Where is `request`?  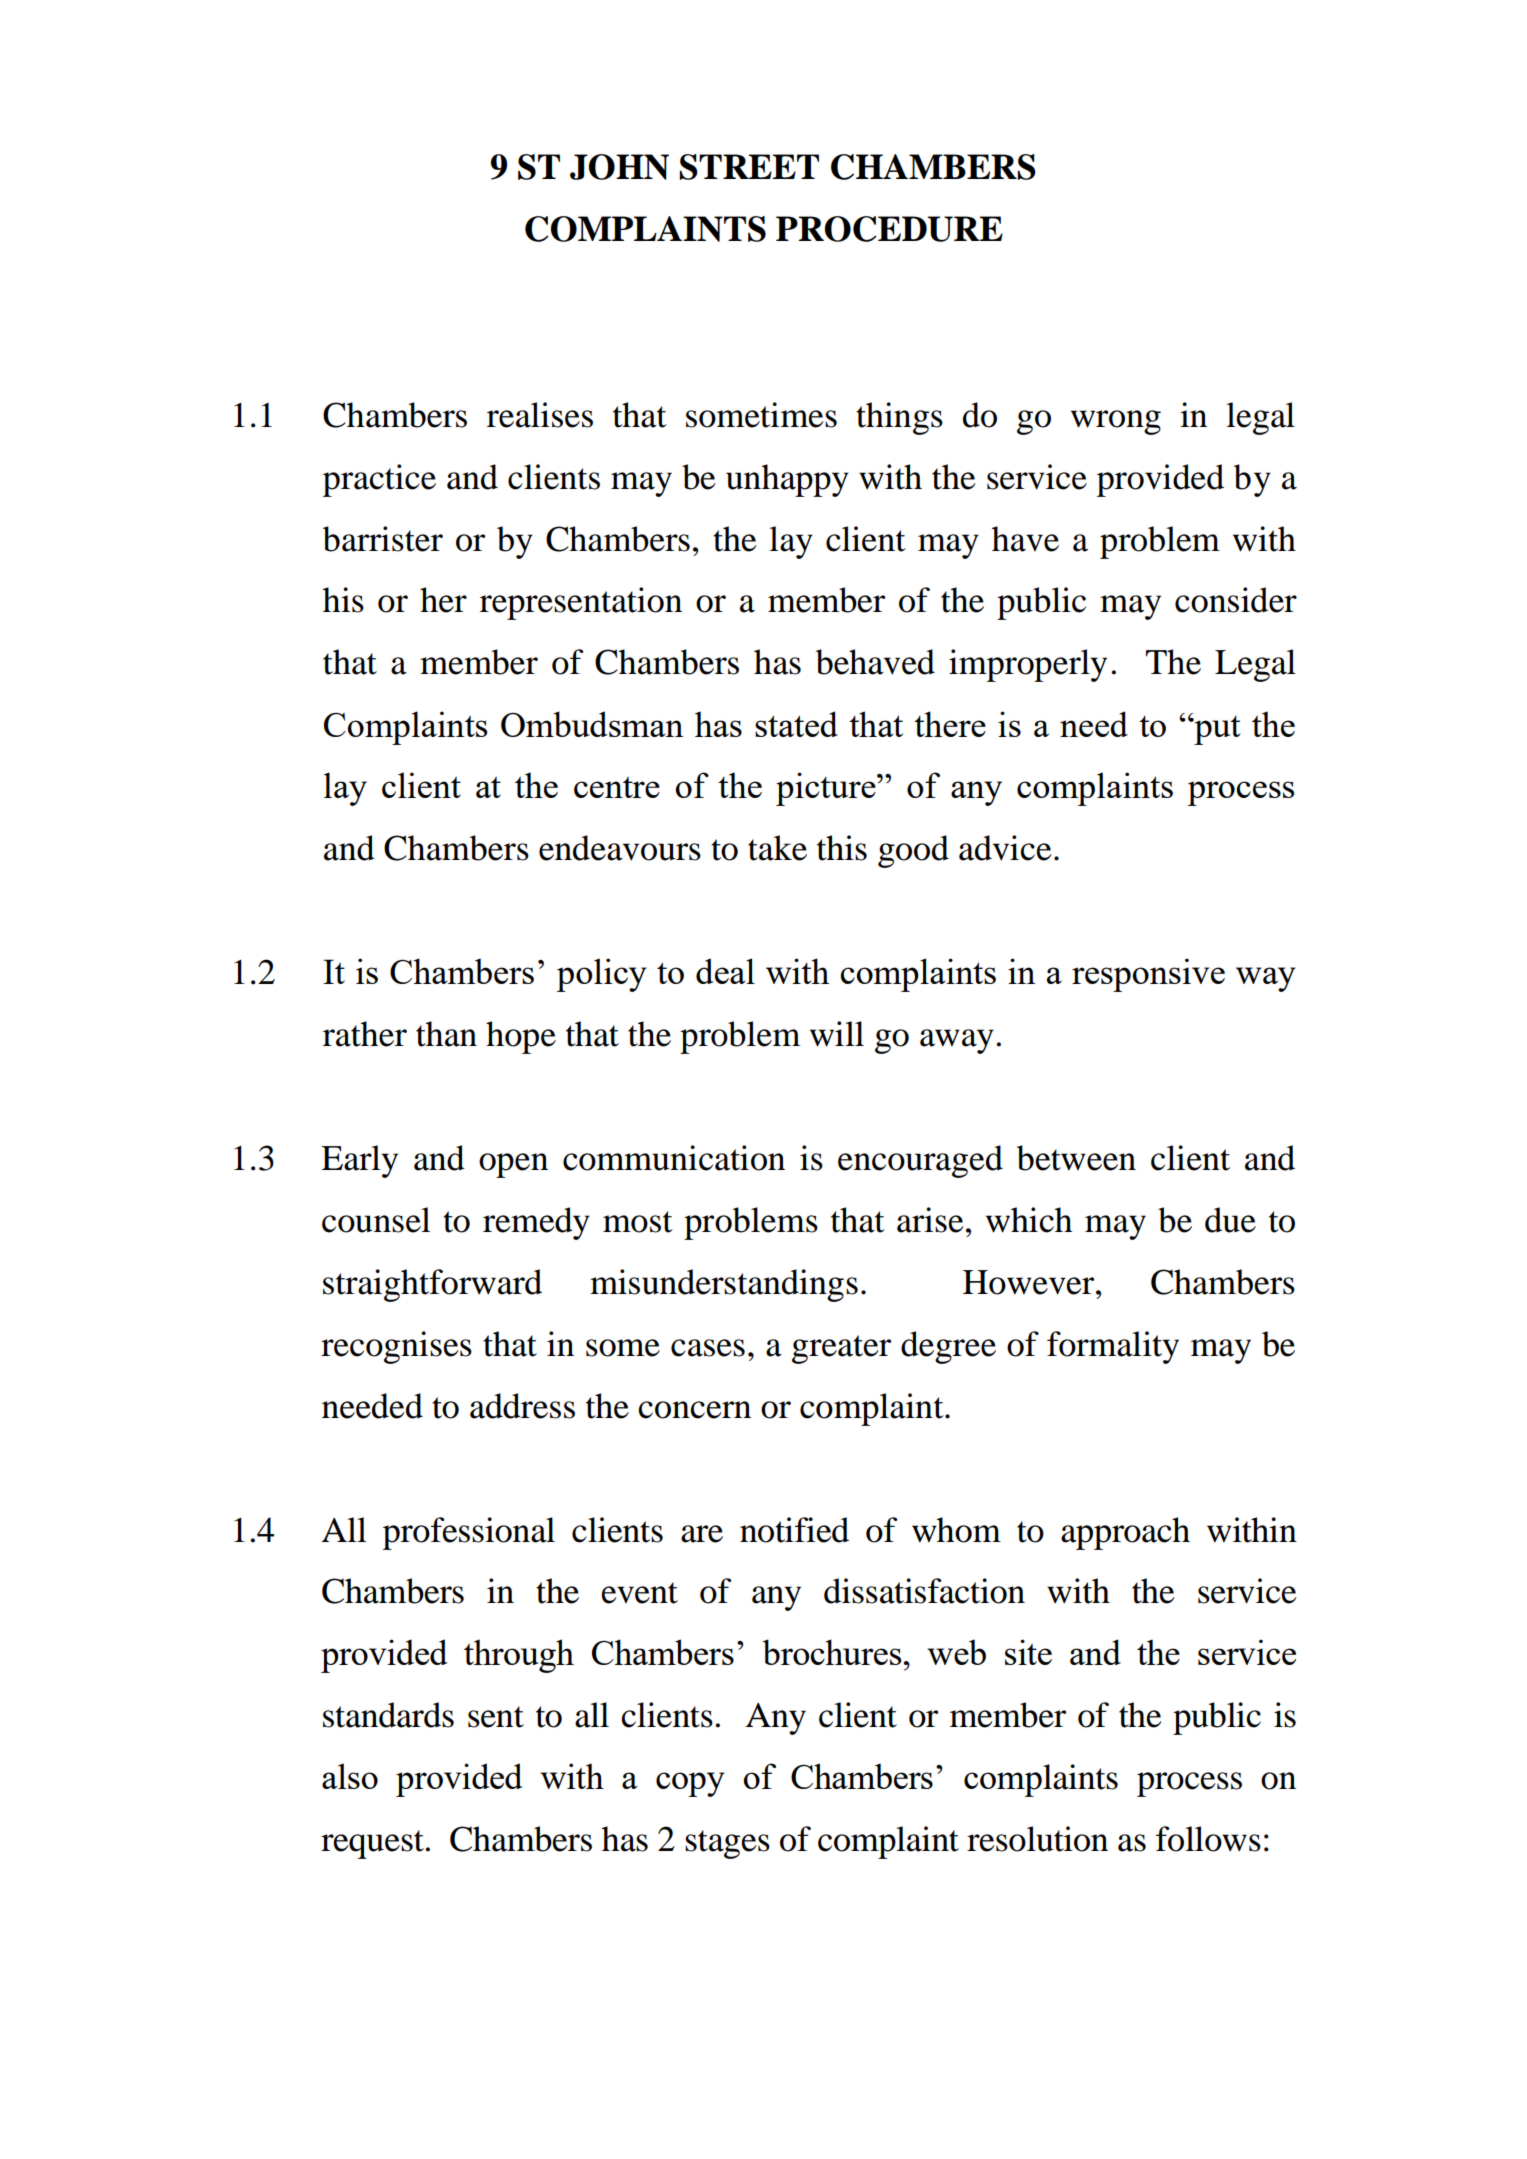
request is located at coordinates (373, 1844).
